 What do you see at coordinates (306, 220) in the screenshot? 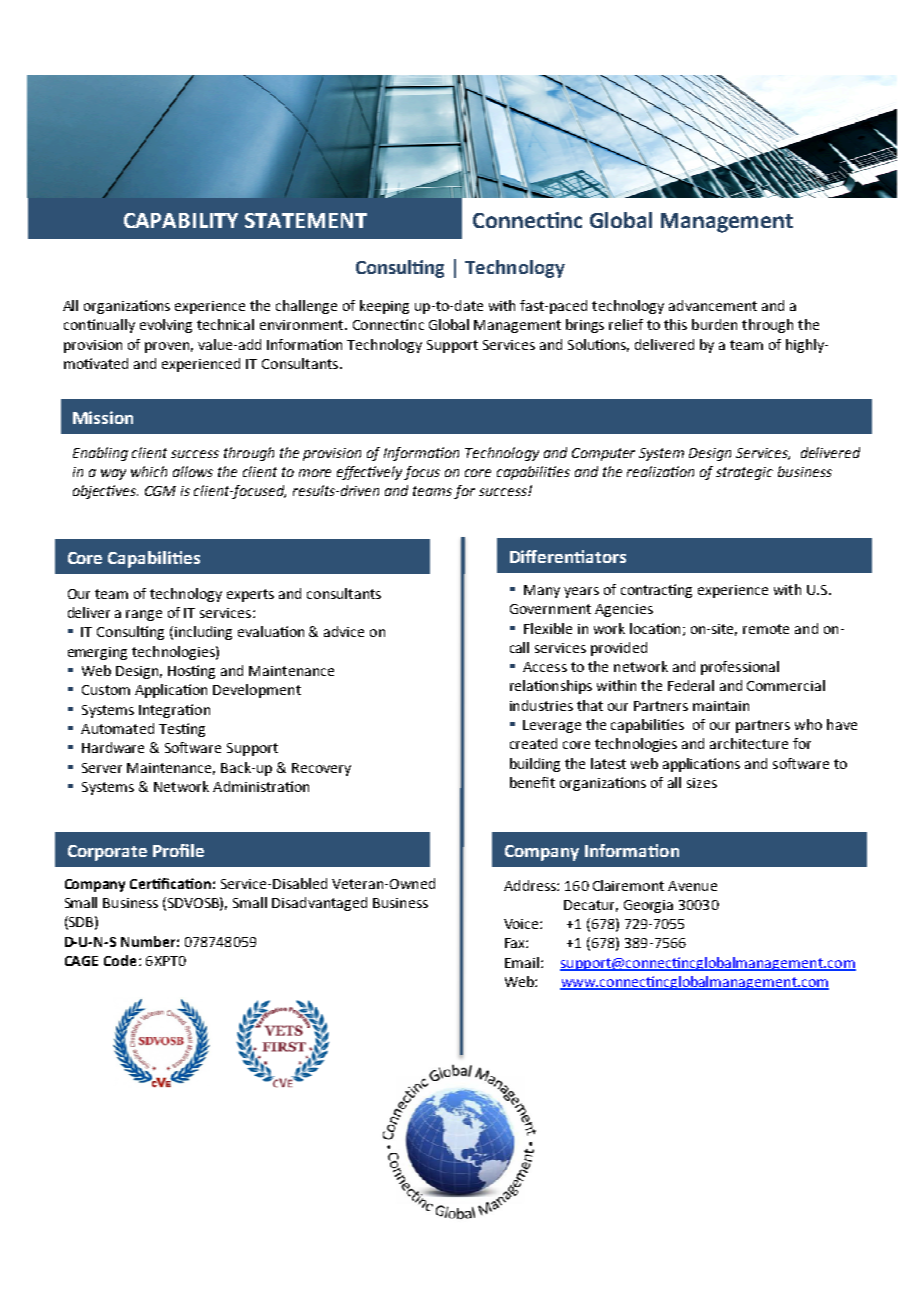
I see `STATEMENT` at bounding box center [306, 220].
